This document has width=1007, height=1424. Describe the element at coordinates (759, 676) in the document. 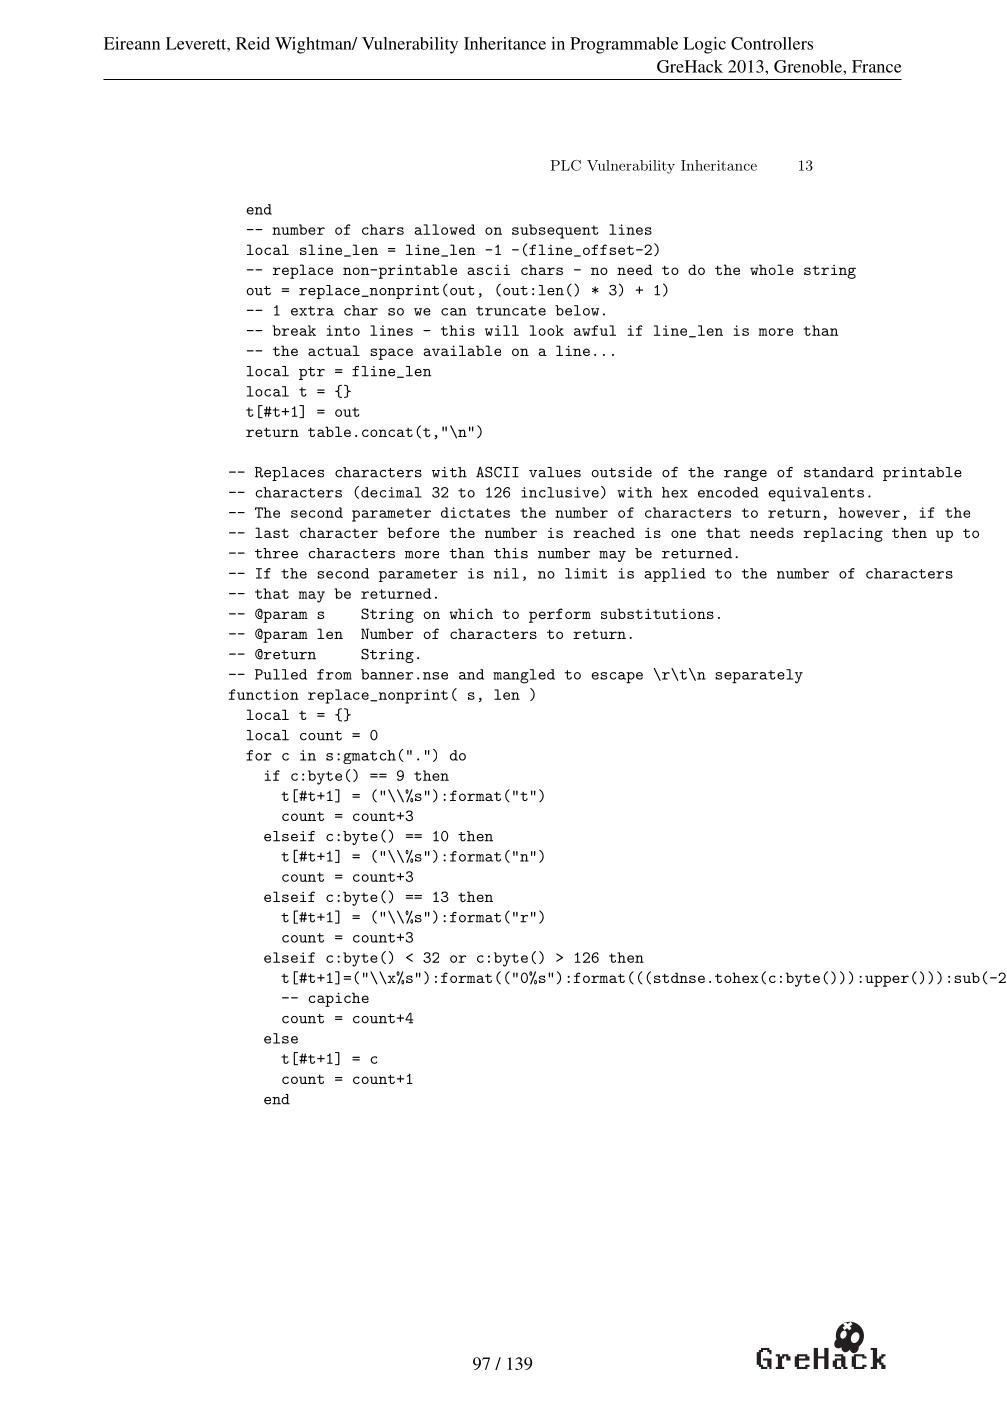

I see `separately` at that location.
